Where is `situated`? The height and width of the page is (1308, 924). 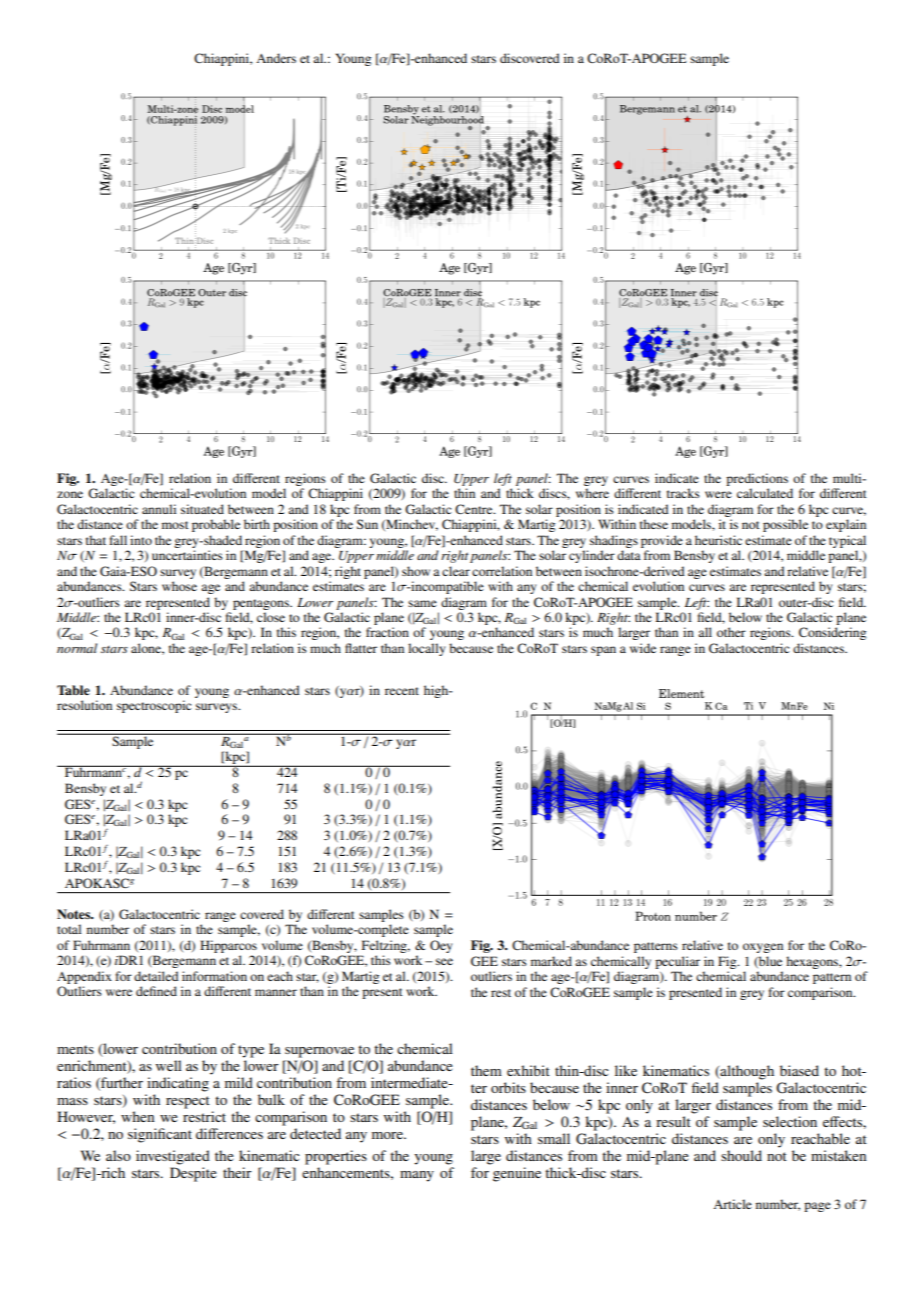
situated is located at coordinates (202, 509).
